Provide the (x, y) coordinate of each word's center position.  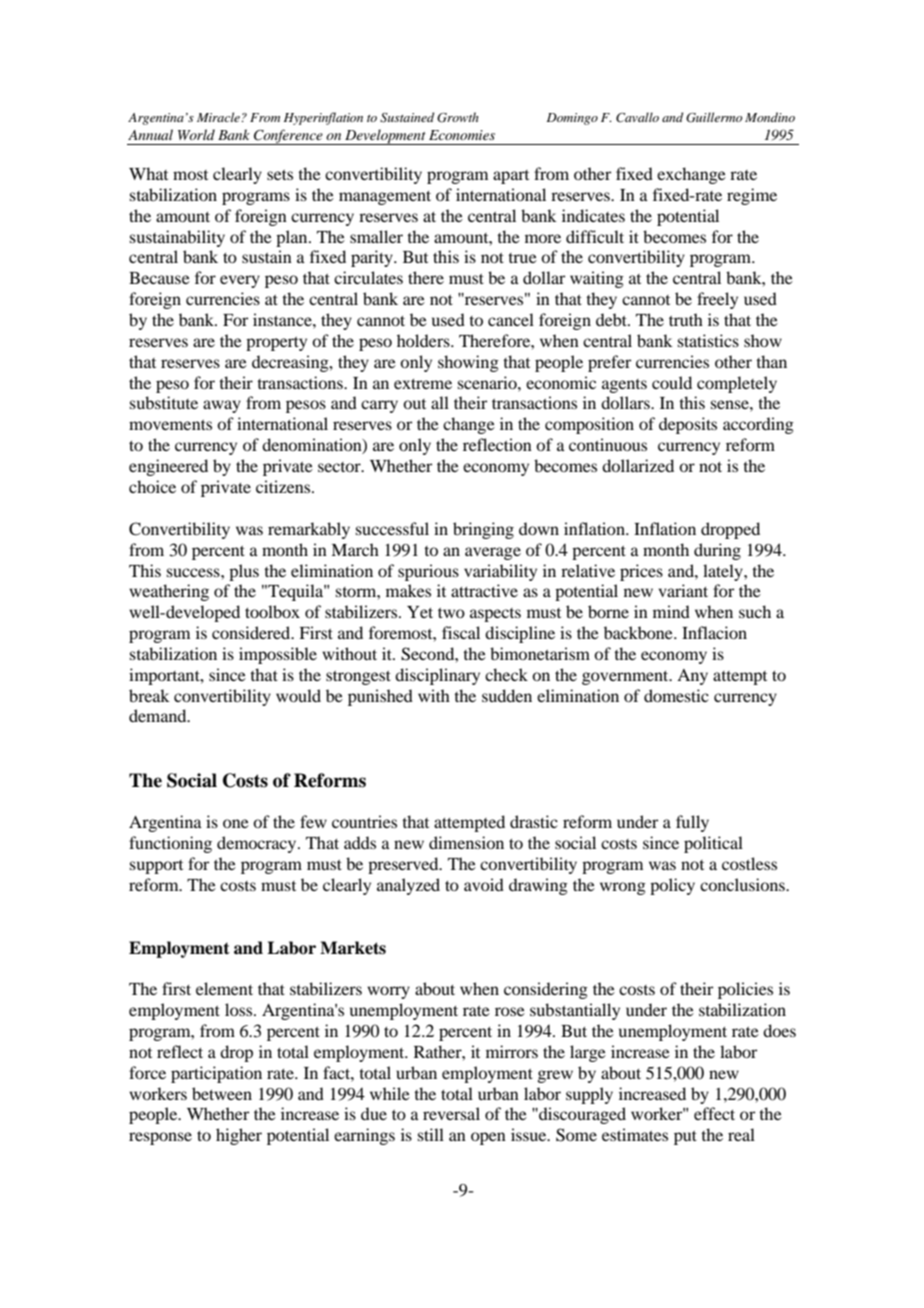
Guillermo (714, 117)
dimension (466, 842)
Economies (462, 135)
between (222, 1093)
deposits (688, 425)
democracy (258, 844)
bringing (483, 530)
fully (692, 823)
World (196, 134)
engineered (168, 467)
